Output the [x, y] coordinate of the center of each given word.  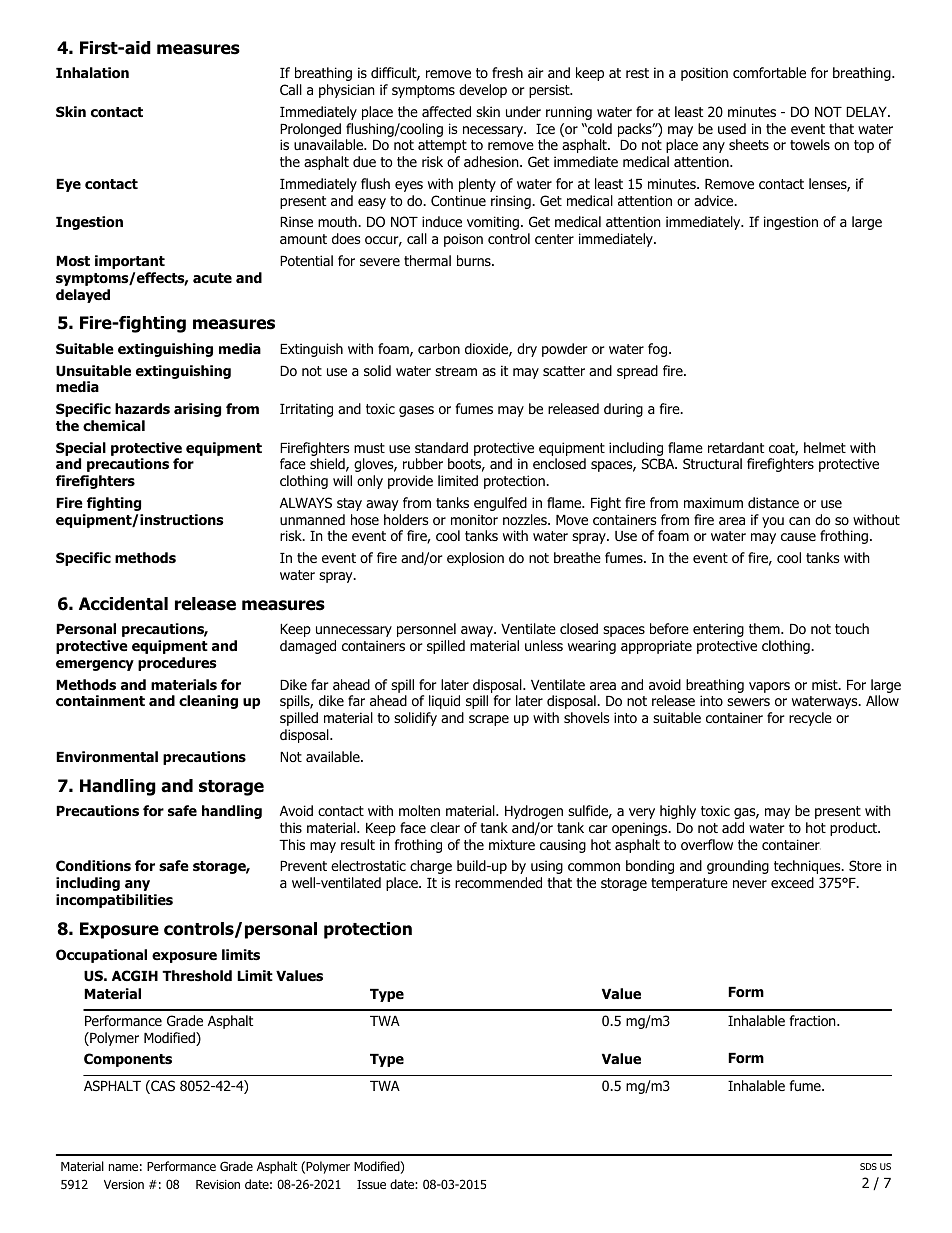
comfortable [769, 73]
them [765, 628]
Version [124, 1184]
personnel [426, 630]
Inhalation [92, 73]
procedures [177, 664]
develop [483, 91]
